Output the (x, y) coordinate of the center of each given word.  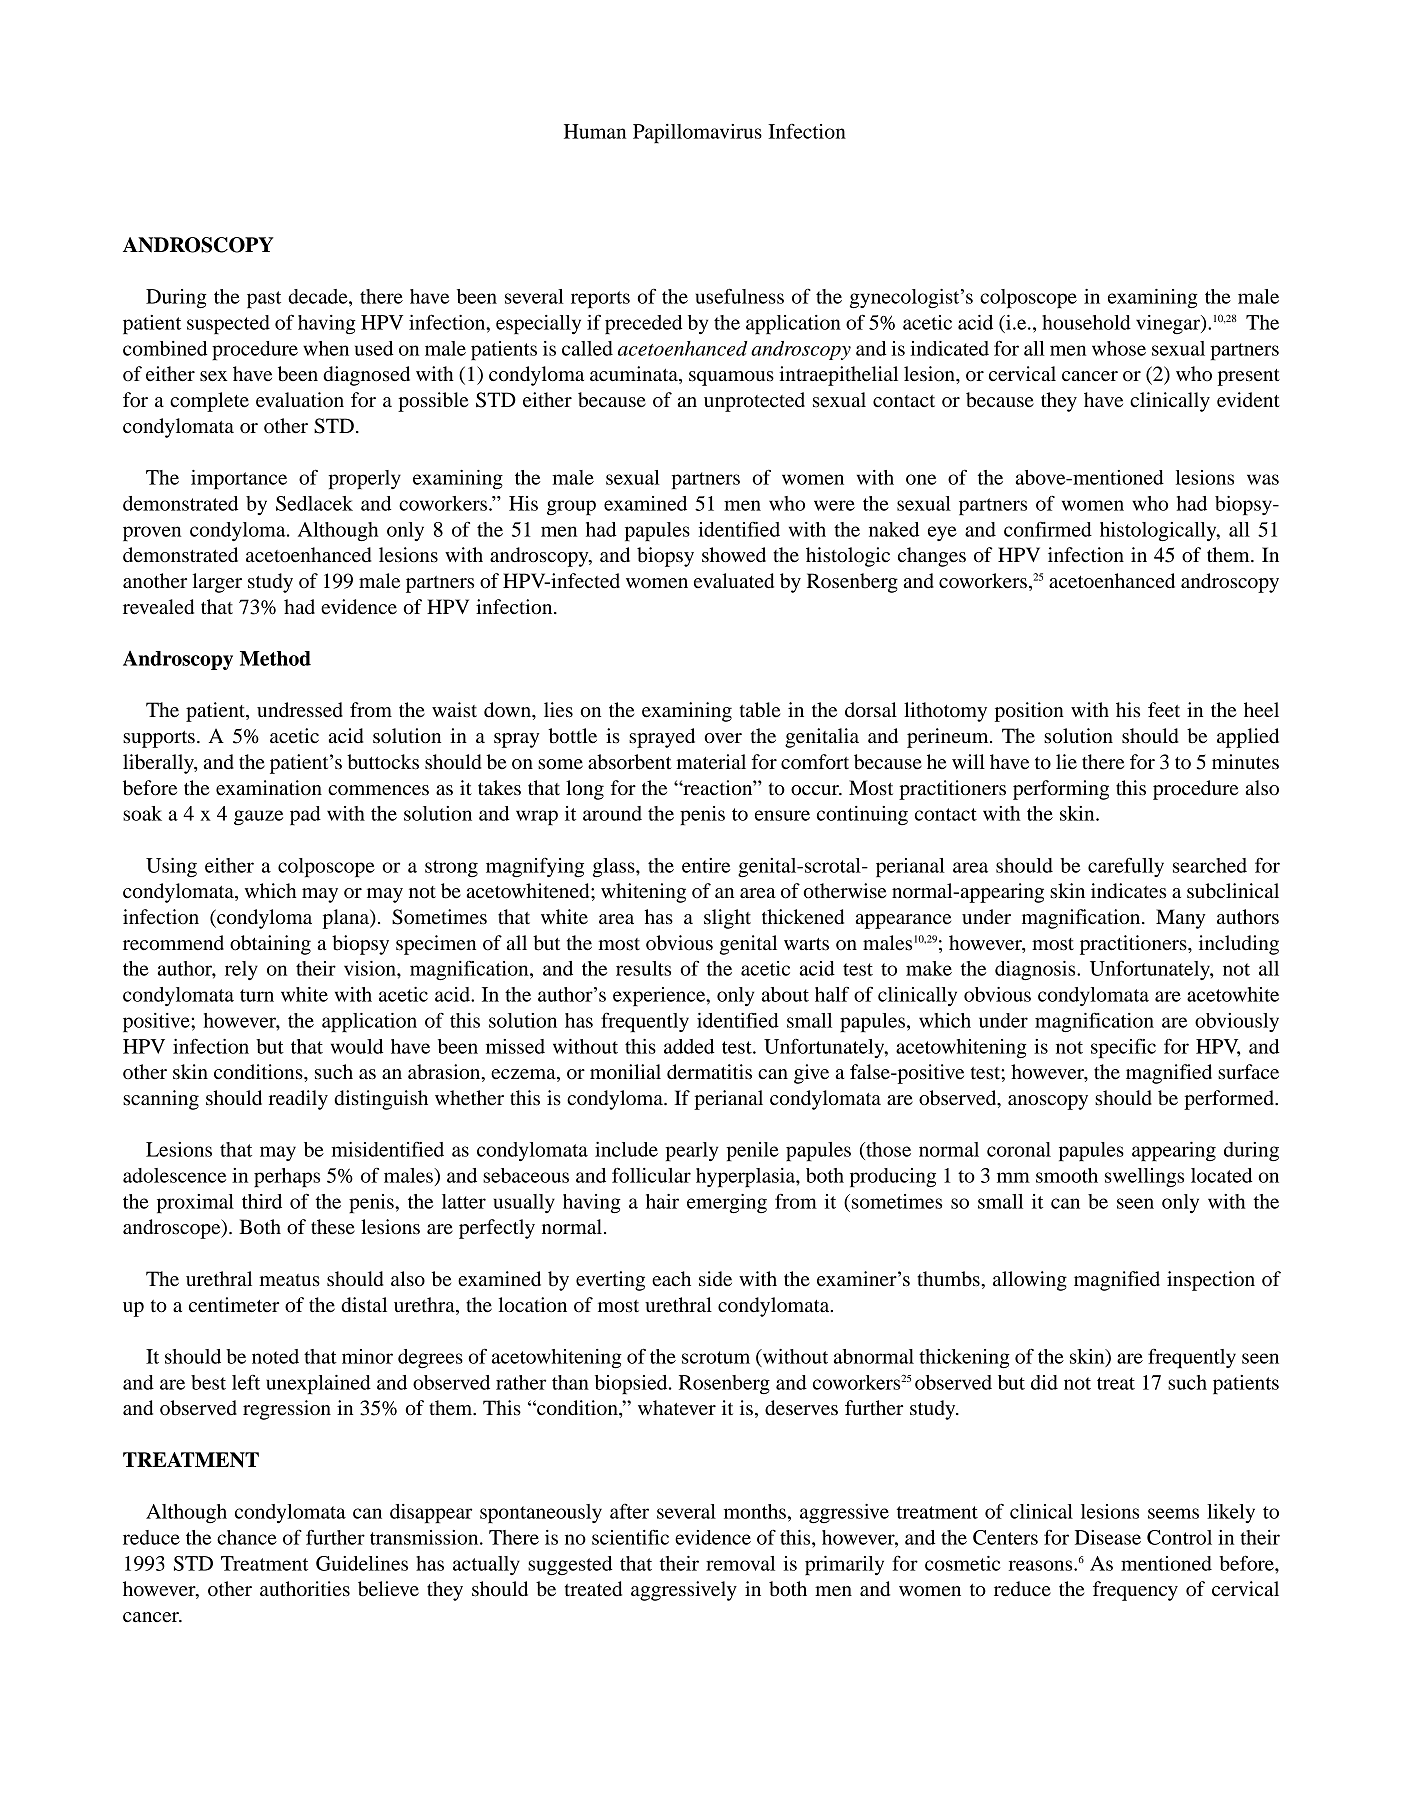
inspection (1211, 1281)
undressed (300, 710)
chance (247, 1537)
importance (239, 479)
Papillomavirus (697, 133)
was (1263, 479)
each (671, 1279)
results (643, 968)
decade (319, 296)
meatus (289, 1280)
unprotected (754, 402)
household (1086, 322)
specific (1123, 1048)
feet (1164, 710)
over (723, 738)
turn (257, 995)
